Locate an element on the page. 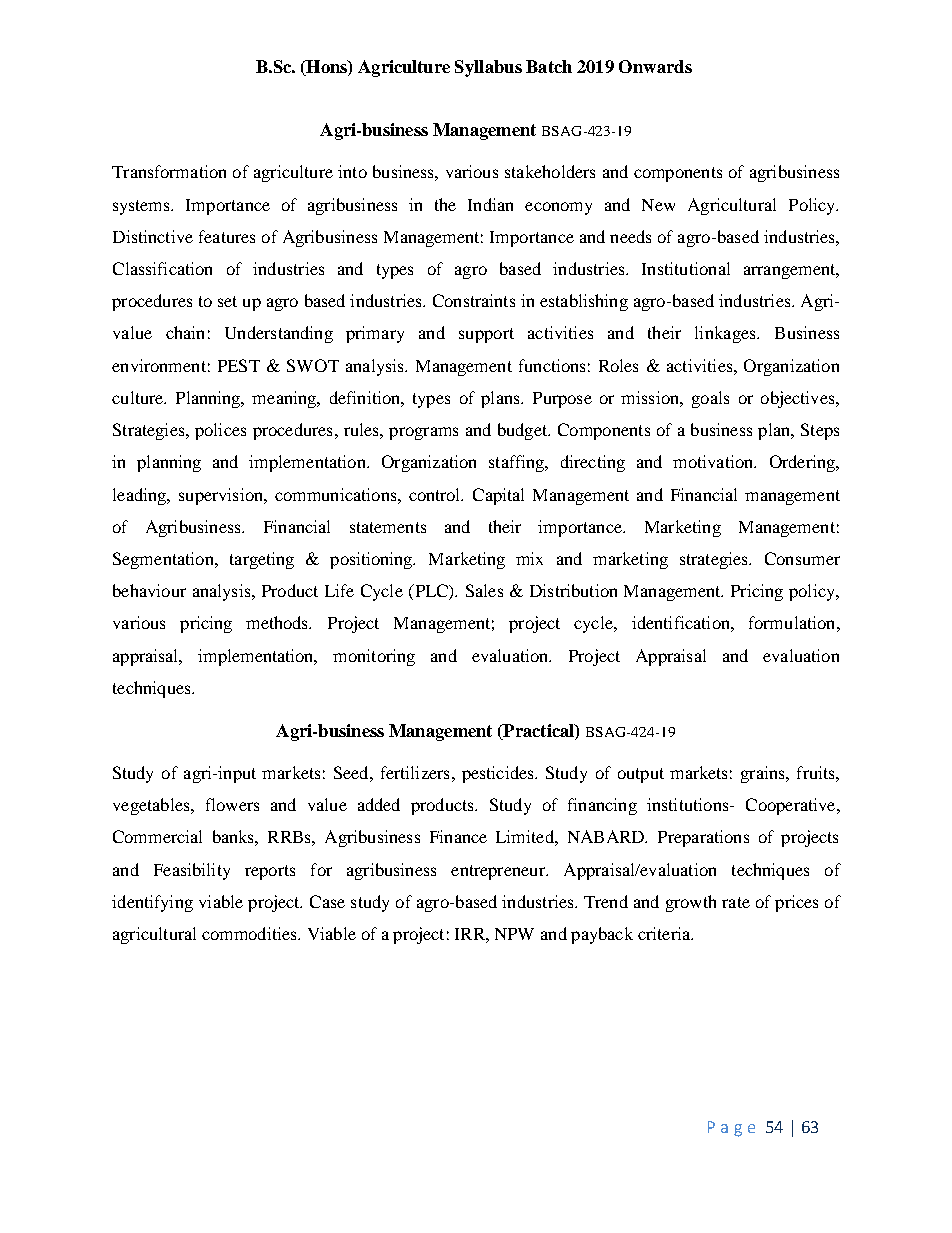  Institutional is located at coordinates (686, 268).
